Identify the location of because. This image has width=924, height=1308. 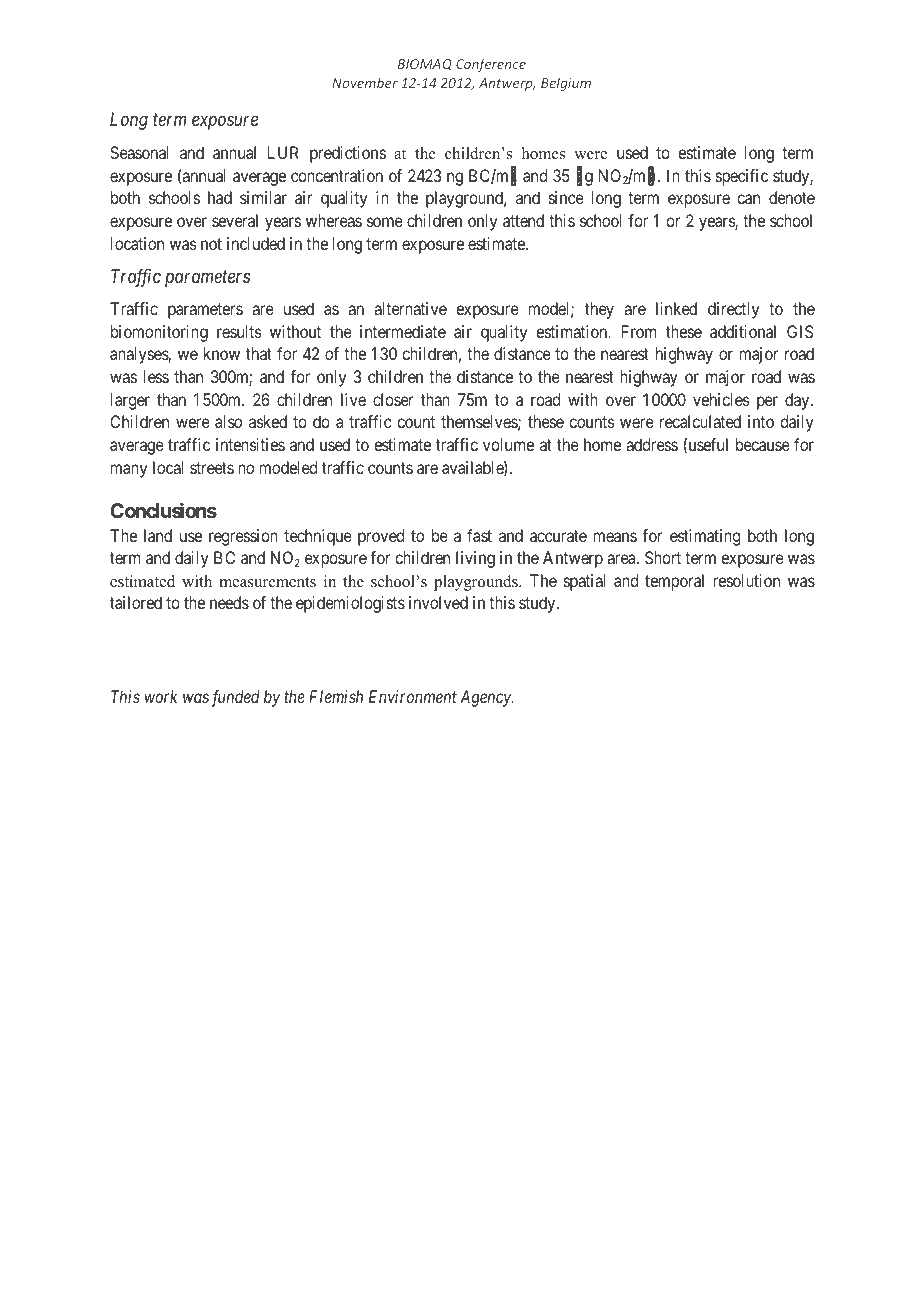
(763, 444).
